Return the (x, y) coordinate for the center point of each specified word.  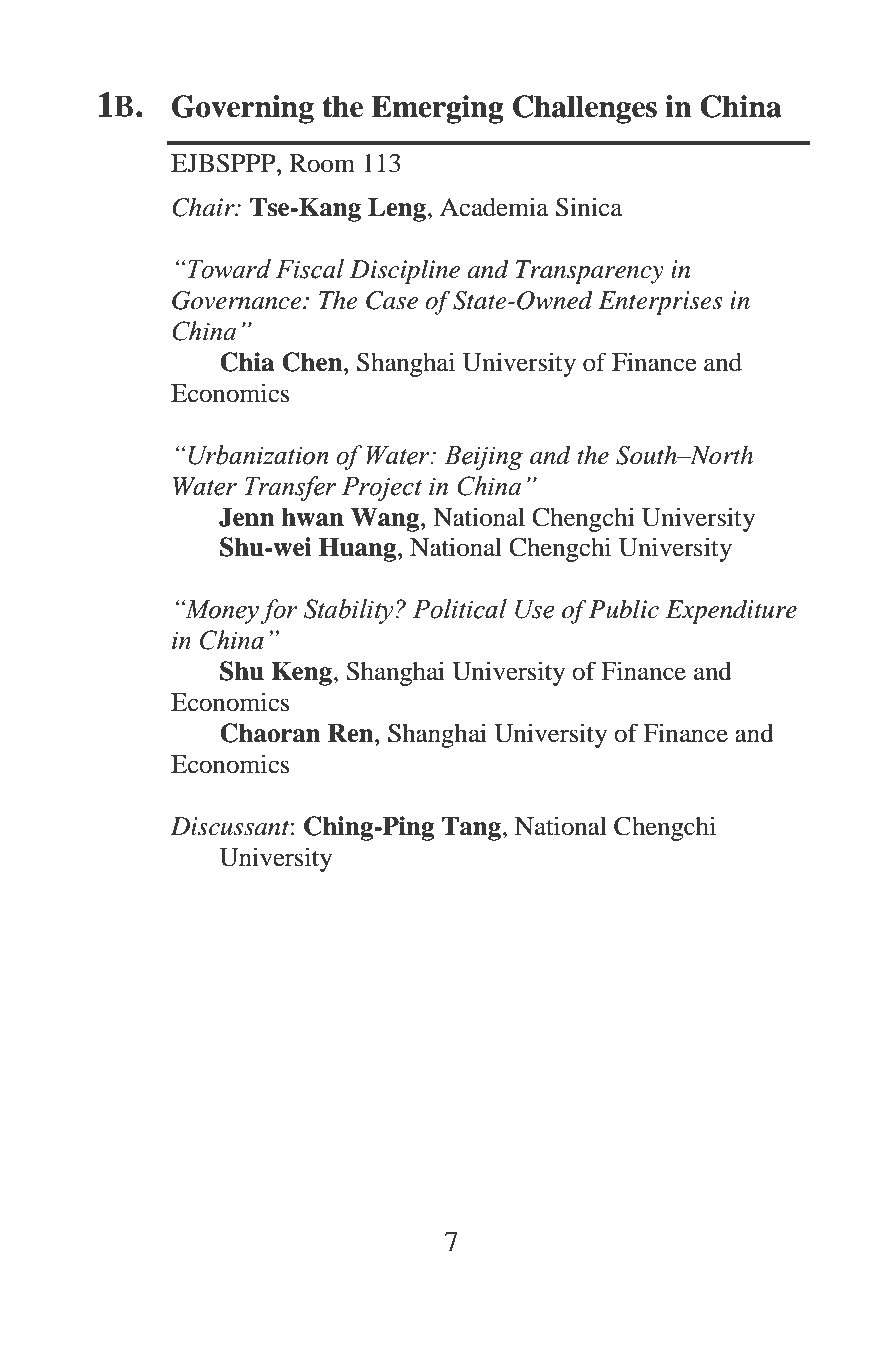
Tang (472, 828)
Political (460, 609)
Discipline (405, 271)
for (279, 611)
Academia (494, 207)
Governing (243, 109)
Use (535, 609)
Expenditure (731, 611)
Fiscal (310, 269)
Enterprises (660, 303)
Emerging (437, 109)
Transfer (290, 488)
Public (624, 609)
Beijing (483, 458)
